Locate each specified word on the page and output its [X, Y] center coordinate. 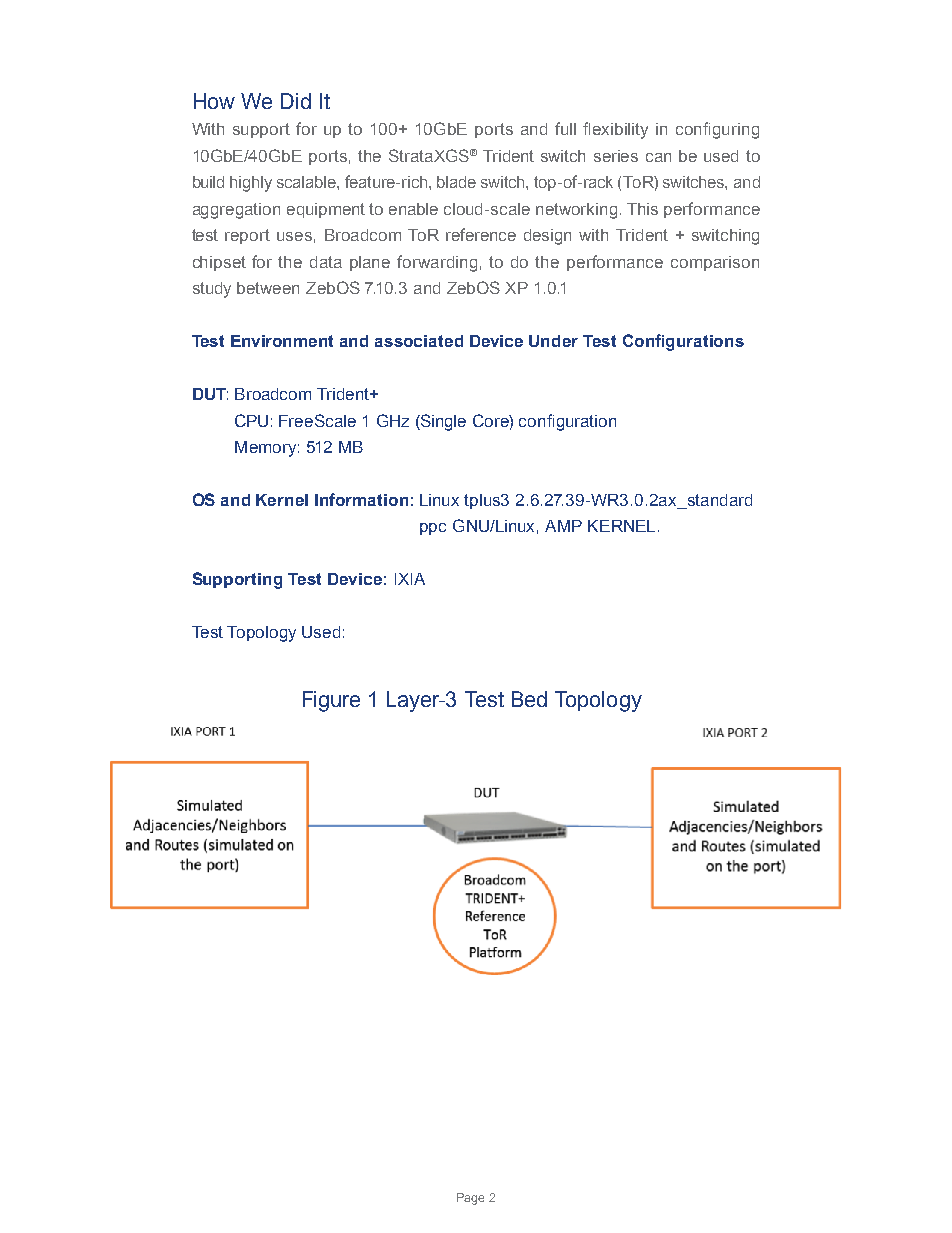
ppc [433, 529]
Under [553, 341]
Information [361, 499]
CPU [251, 420]
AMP [563, 526]
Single [442, 422]
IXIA [410, 579]
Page [470, 1199]
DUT [210, 394]
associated [419, 341]
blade [456, 182]
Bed [529, 699]
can [658, 157]
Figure [331, 701]
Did [296, 101]
